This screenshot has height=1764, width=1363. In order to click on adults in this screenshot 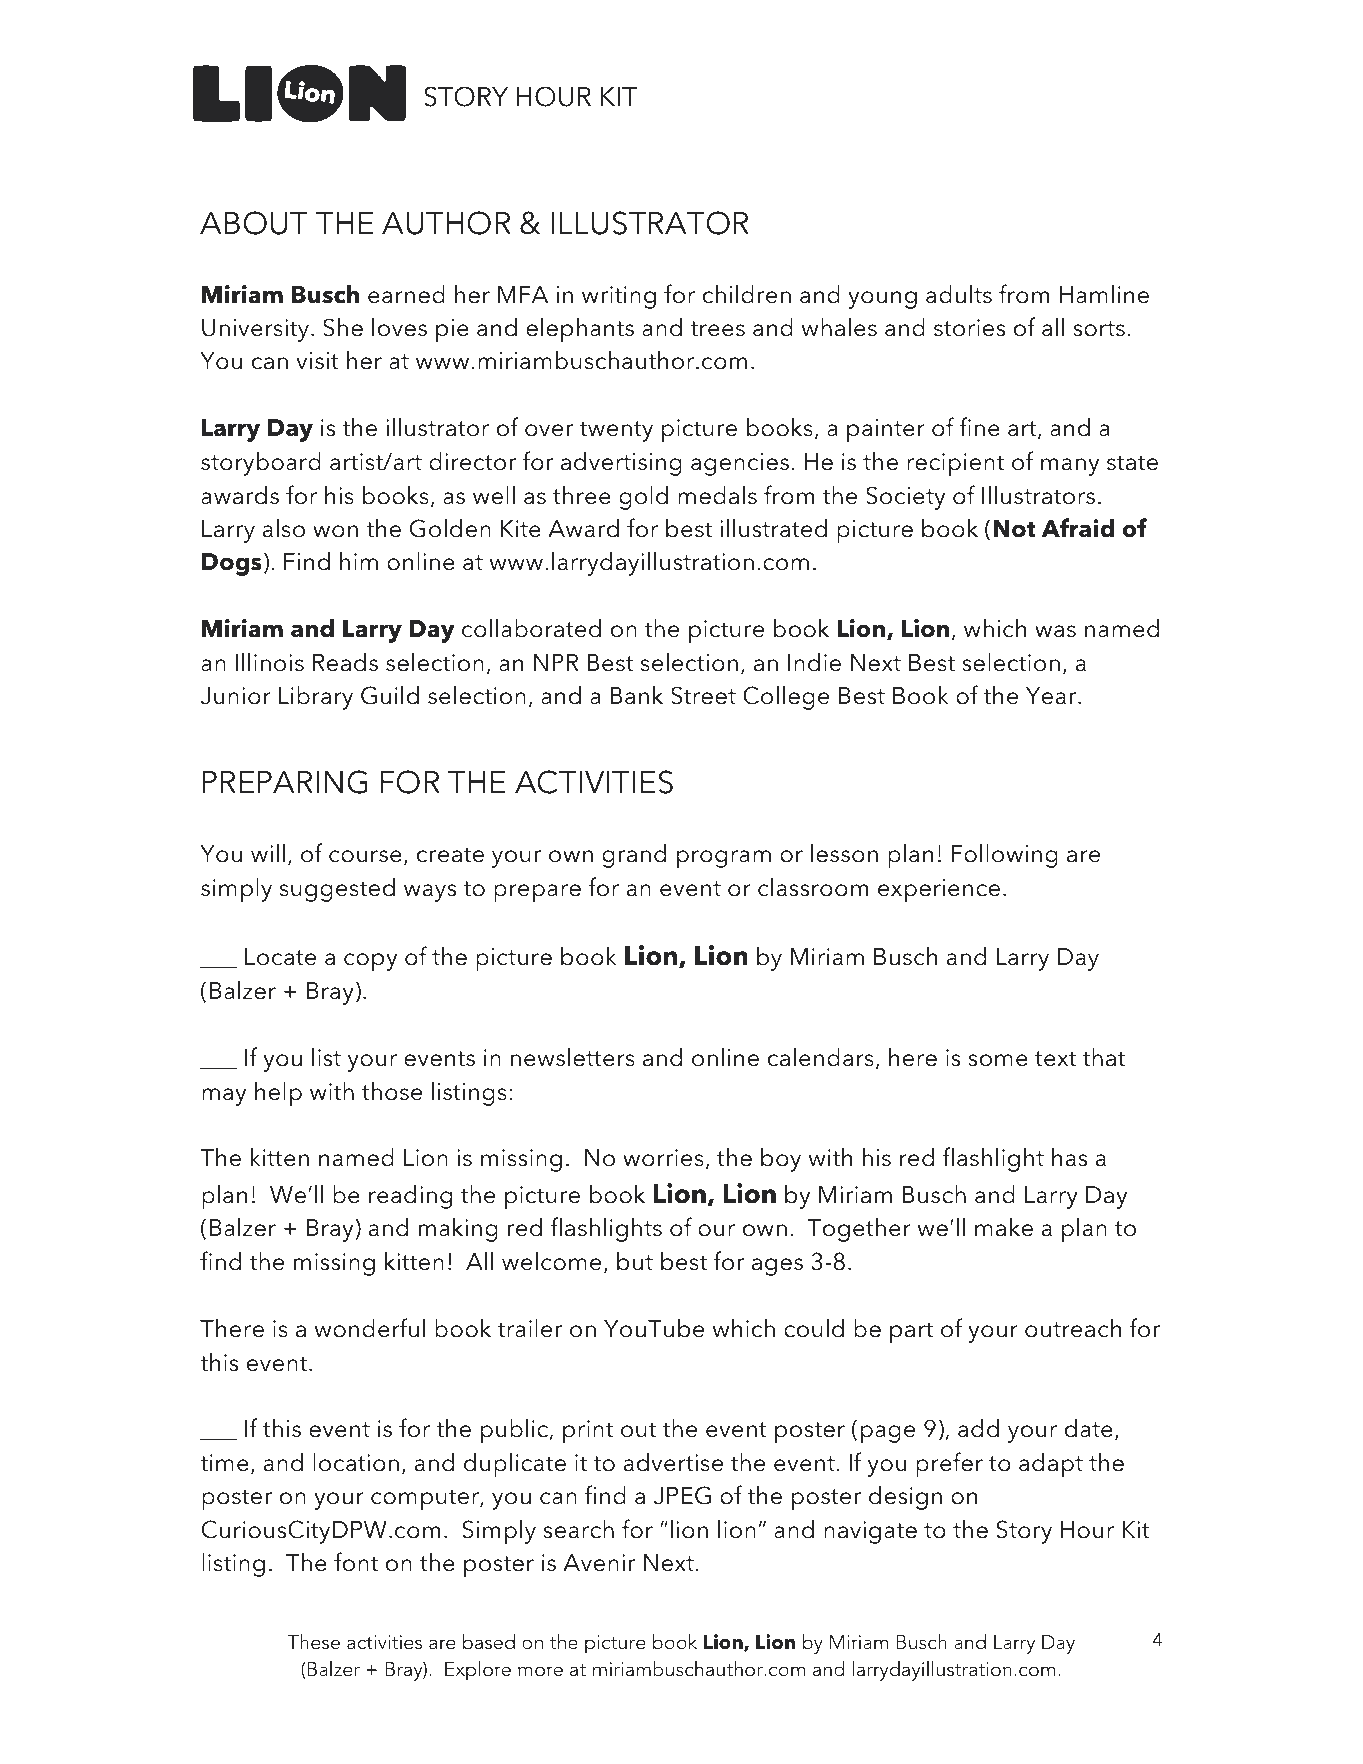, I will do `click(959, 294)`.
